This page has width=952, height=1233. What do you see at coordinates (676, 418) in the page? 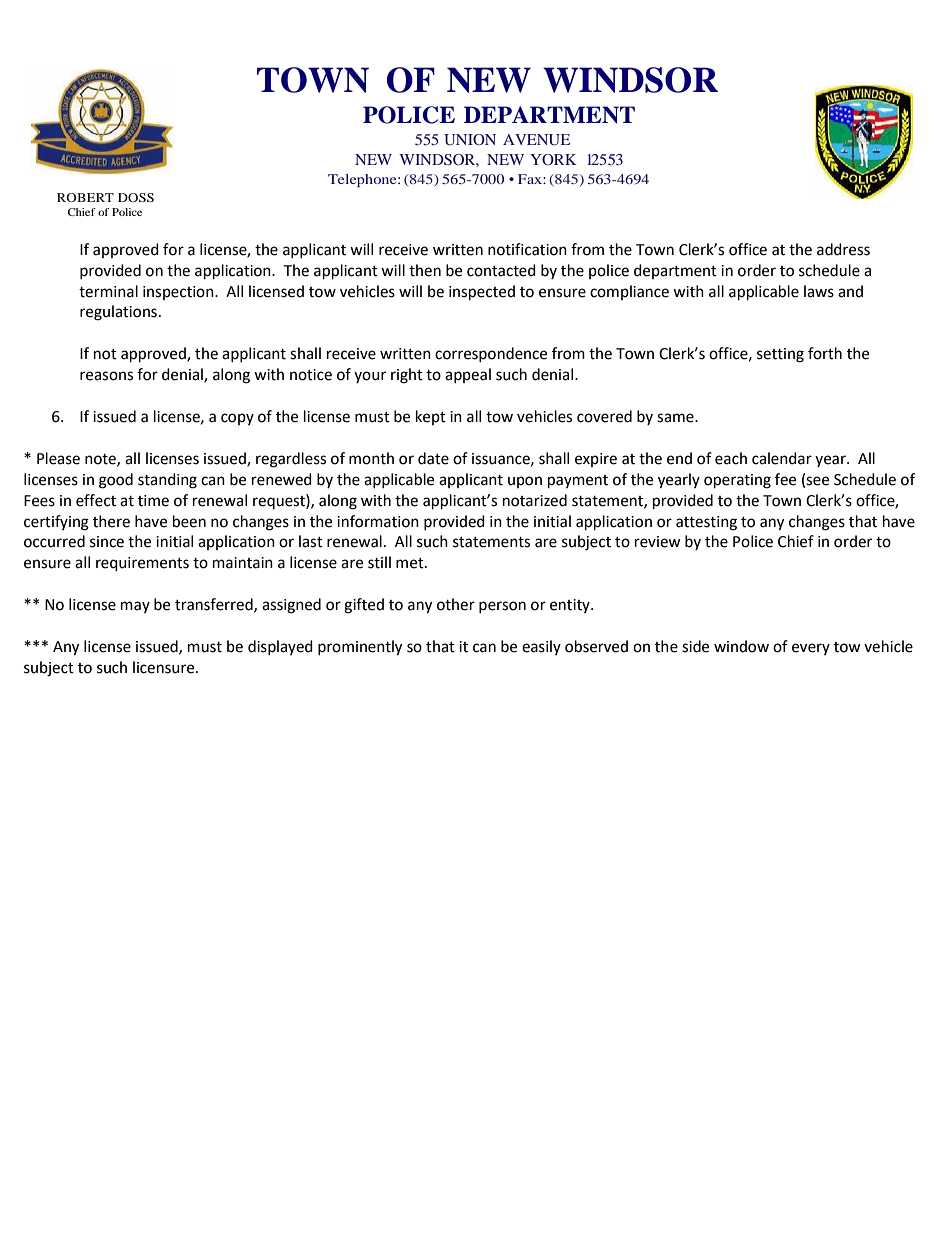
I see `same` at bounding box center [676, 418].
